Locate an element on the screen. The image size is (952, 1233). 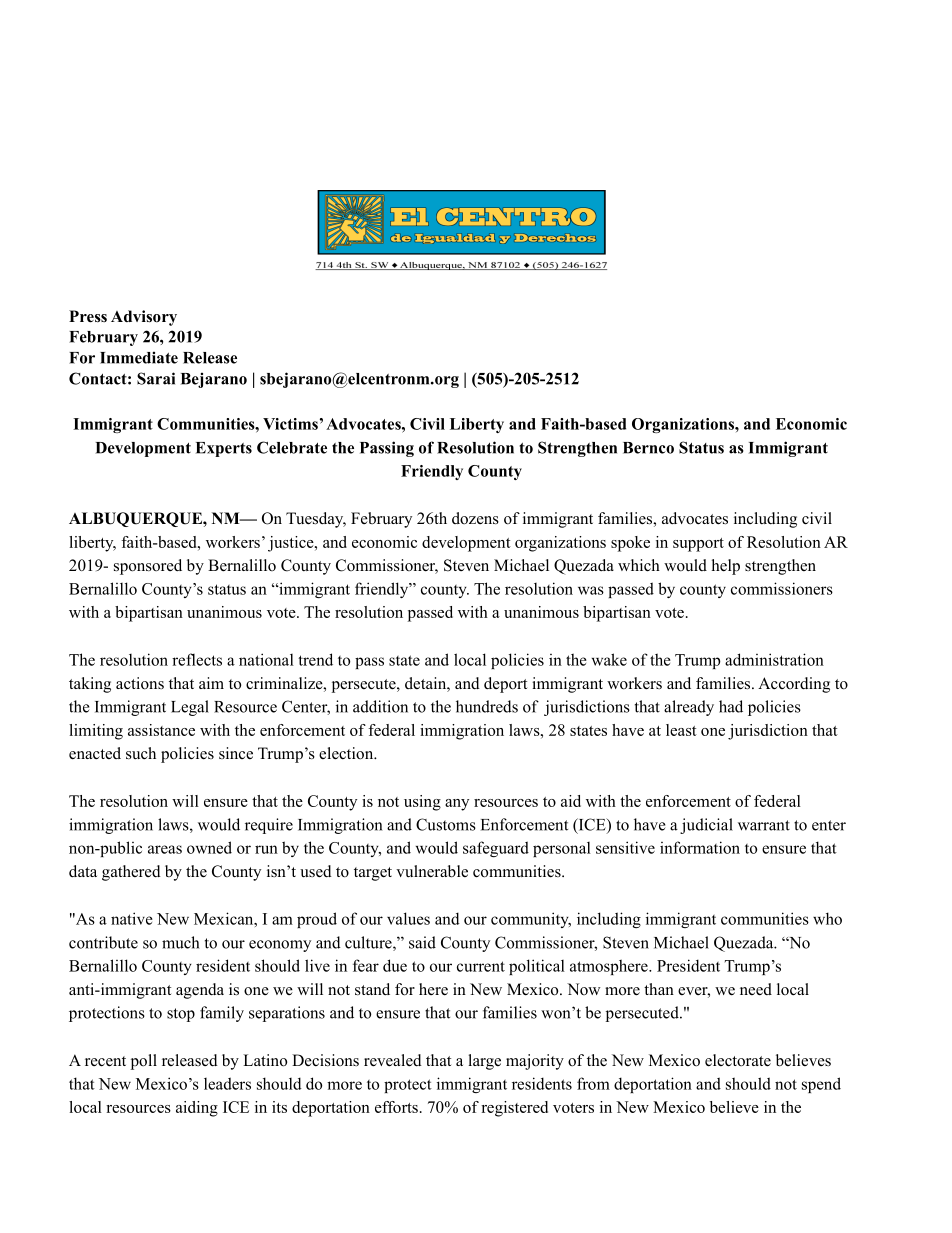
Celebrate is located at coordinates (292, 447).
